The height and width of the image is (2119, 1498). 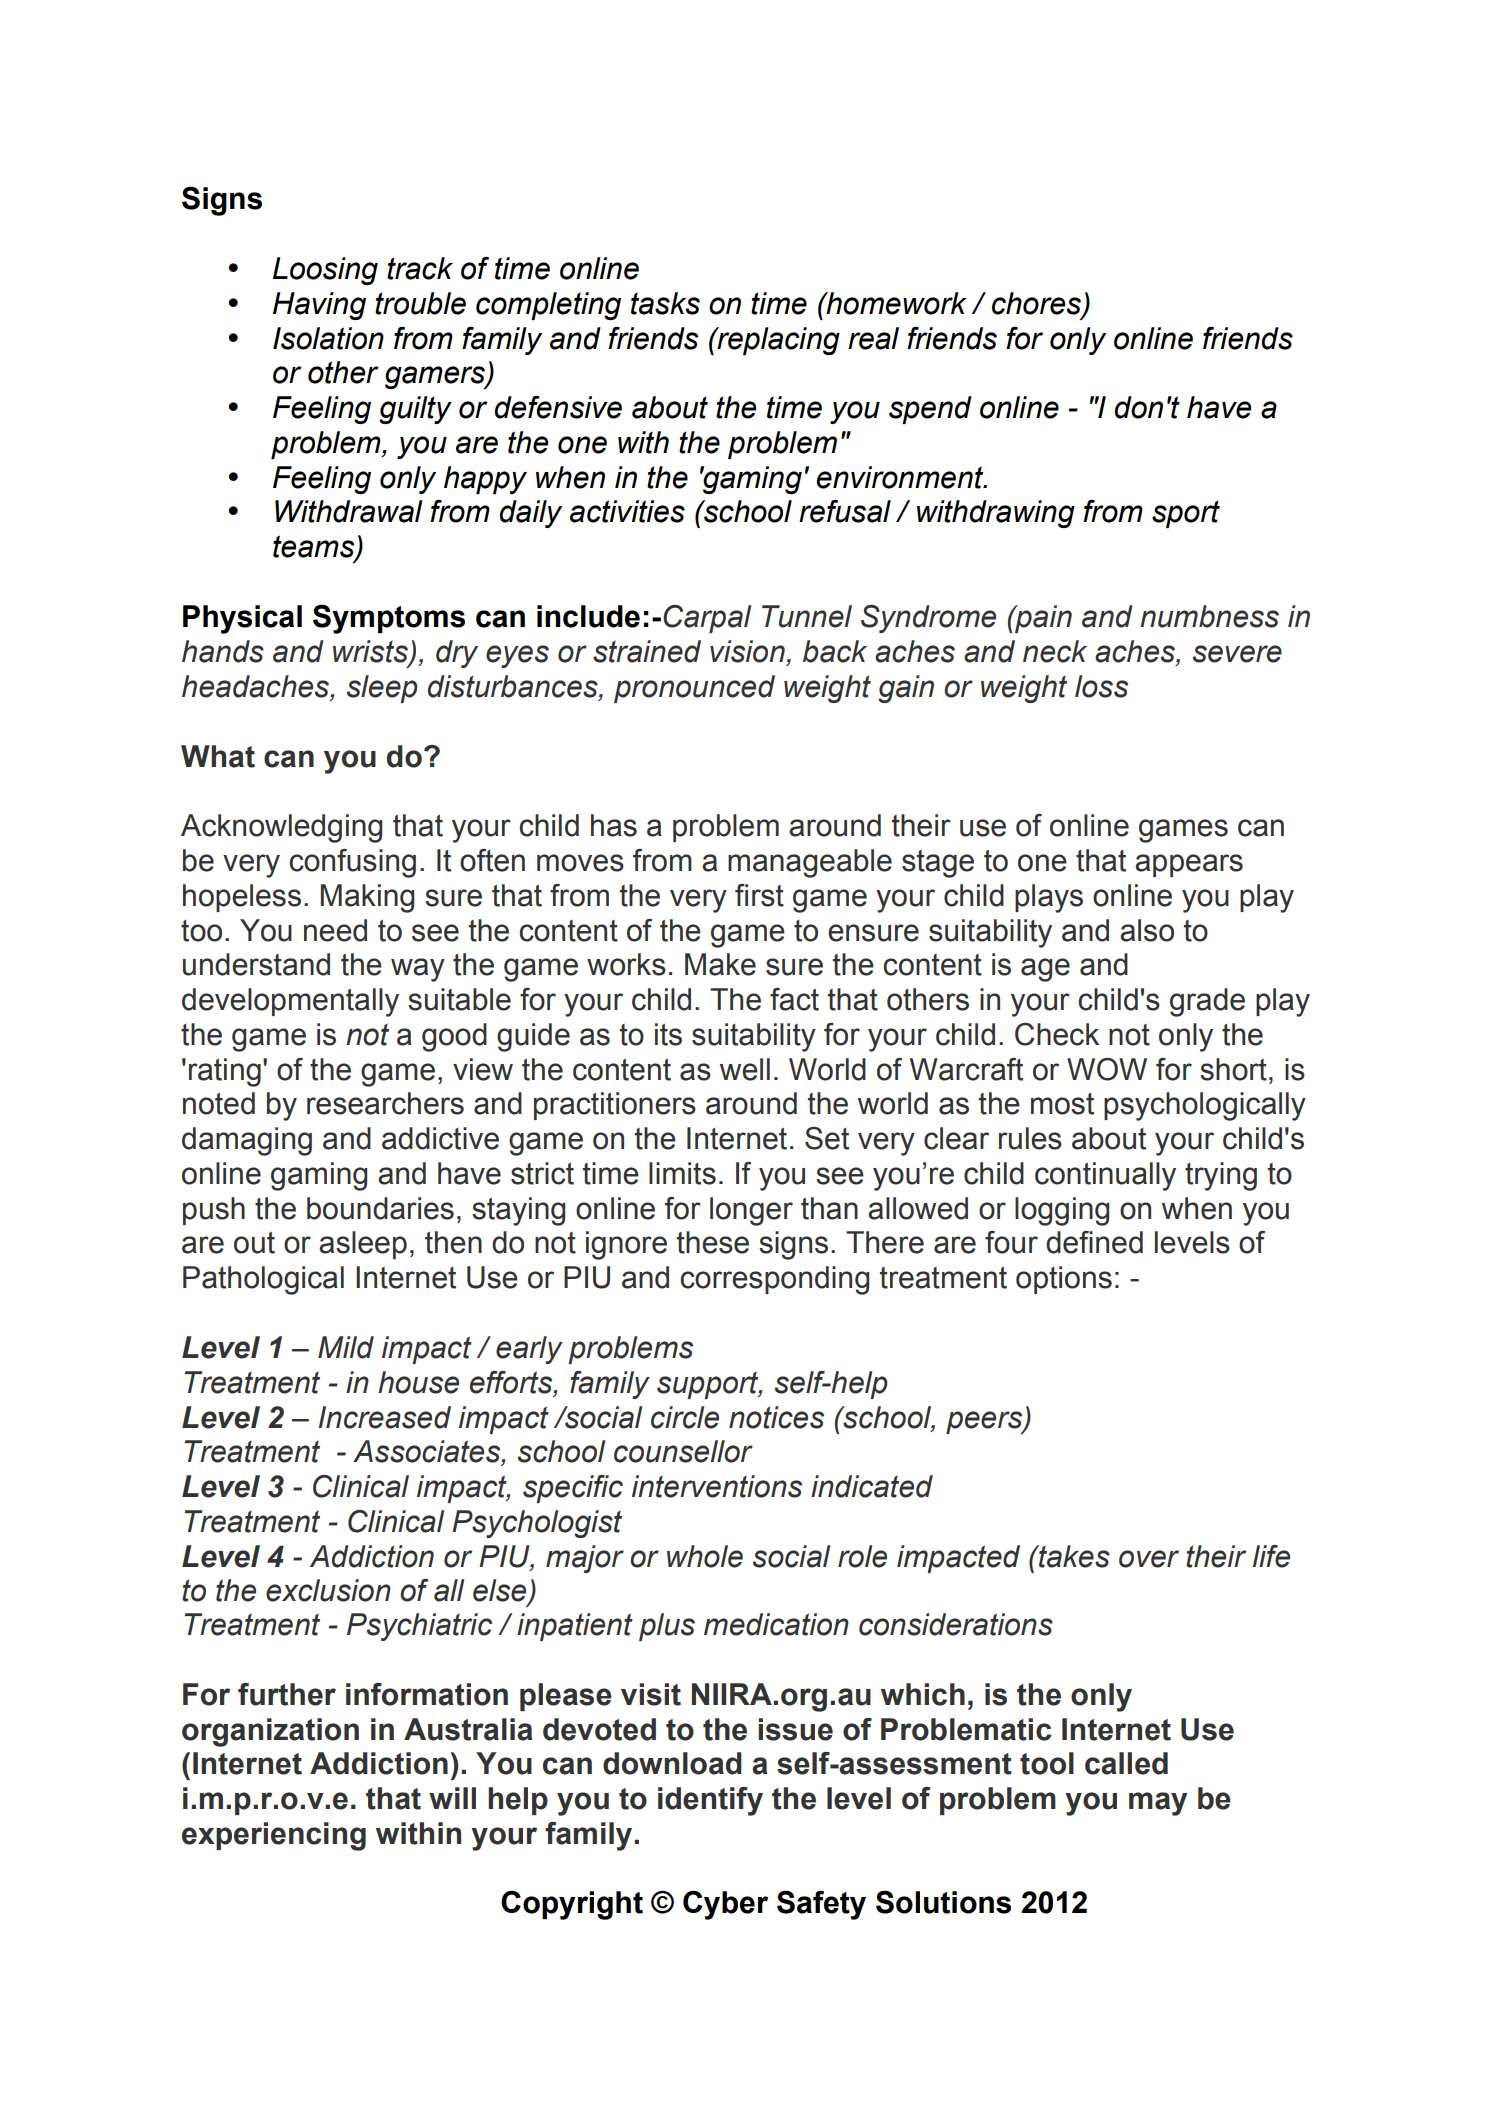 What do you see at coordinates (1101, 686) in the image?
I see `loss` at bounding box center [1101, 686].
